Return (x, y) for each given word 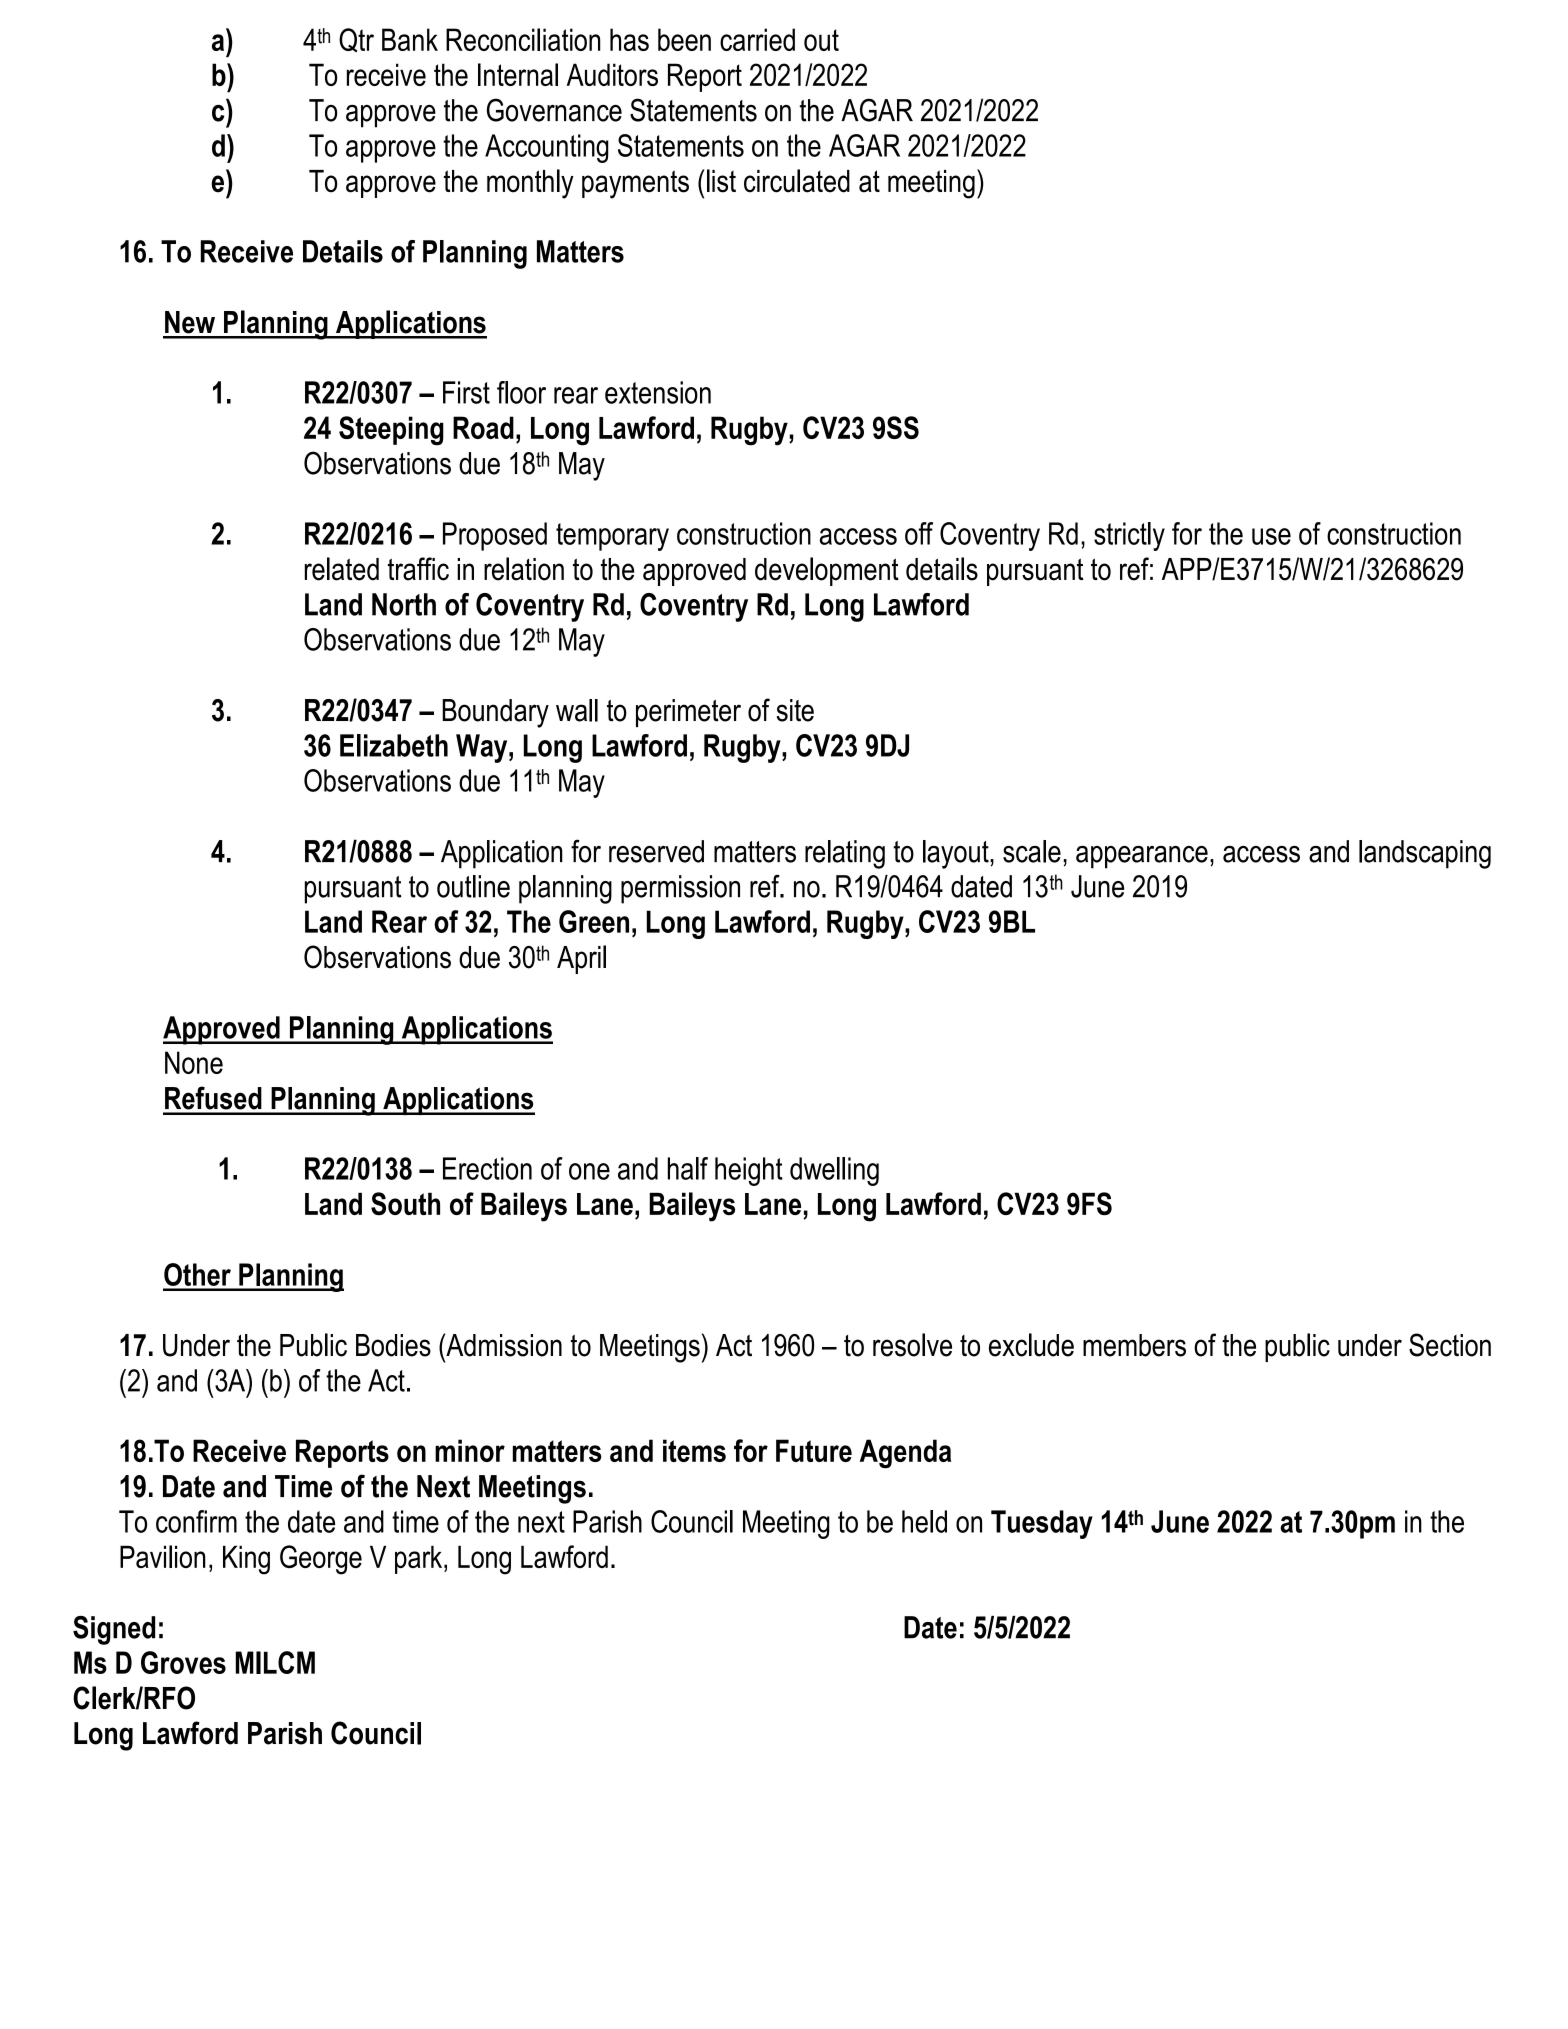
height (749, 1171)
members (1134, 1345)
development (827, 571)
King (246, 1560)
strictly (1129, 536)
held (924, 1521)
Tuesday (1042, 1524)
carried (757, 39)
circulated (797, 181)
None (194, 1062)
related (342, 569)
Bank (410, 39)
